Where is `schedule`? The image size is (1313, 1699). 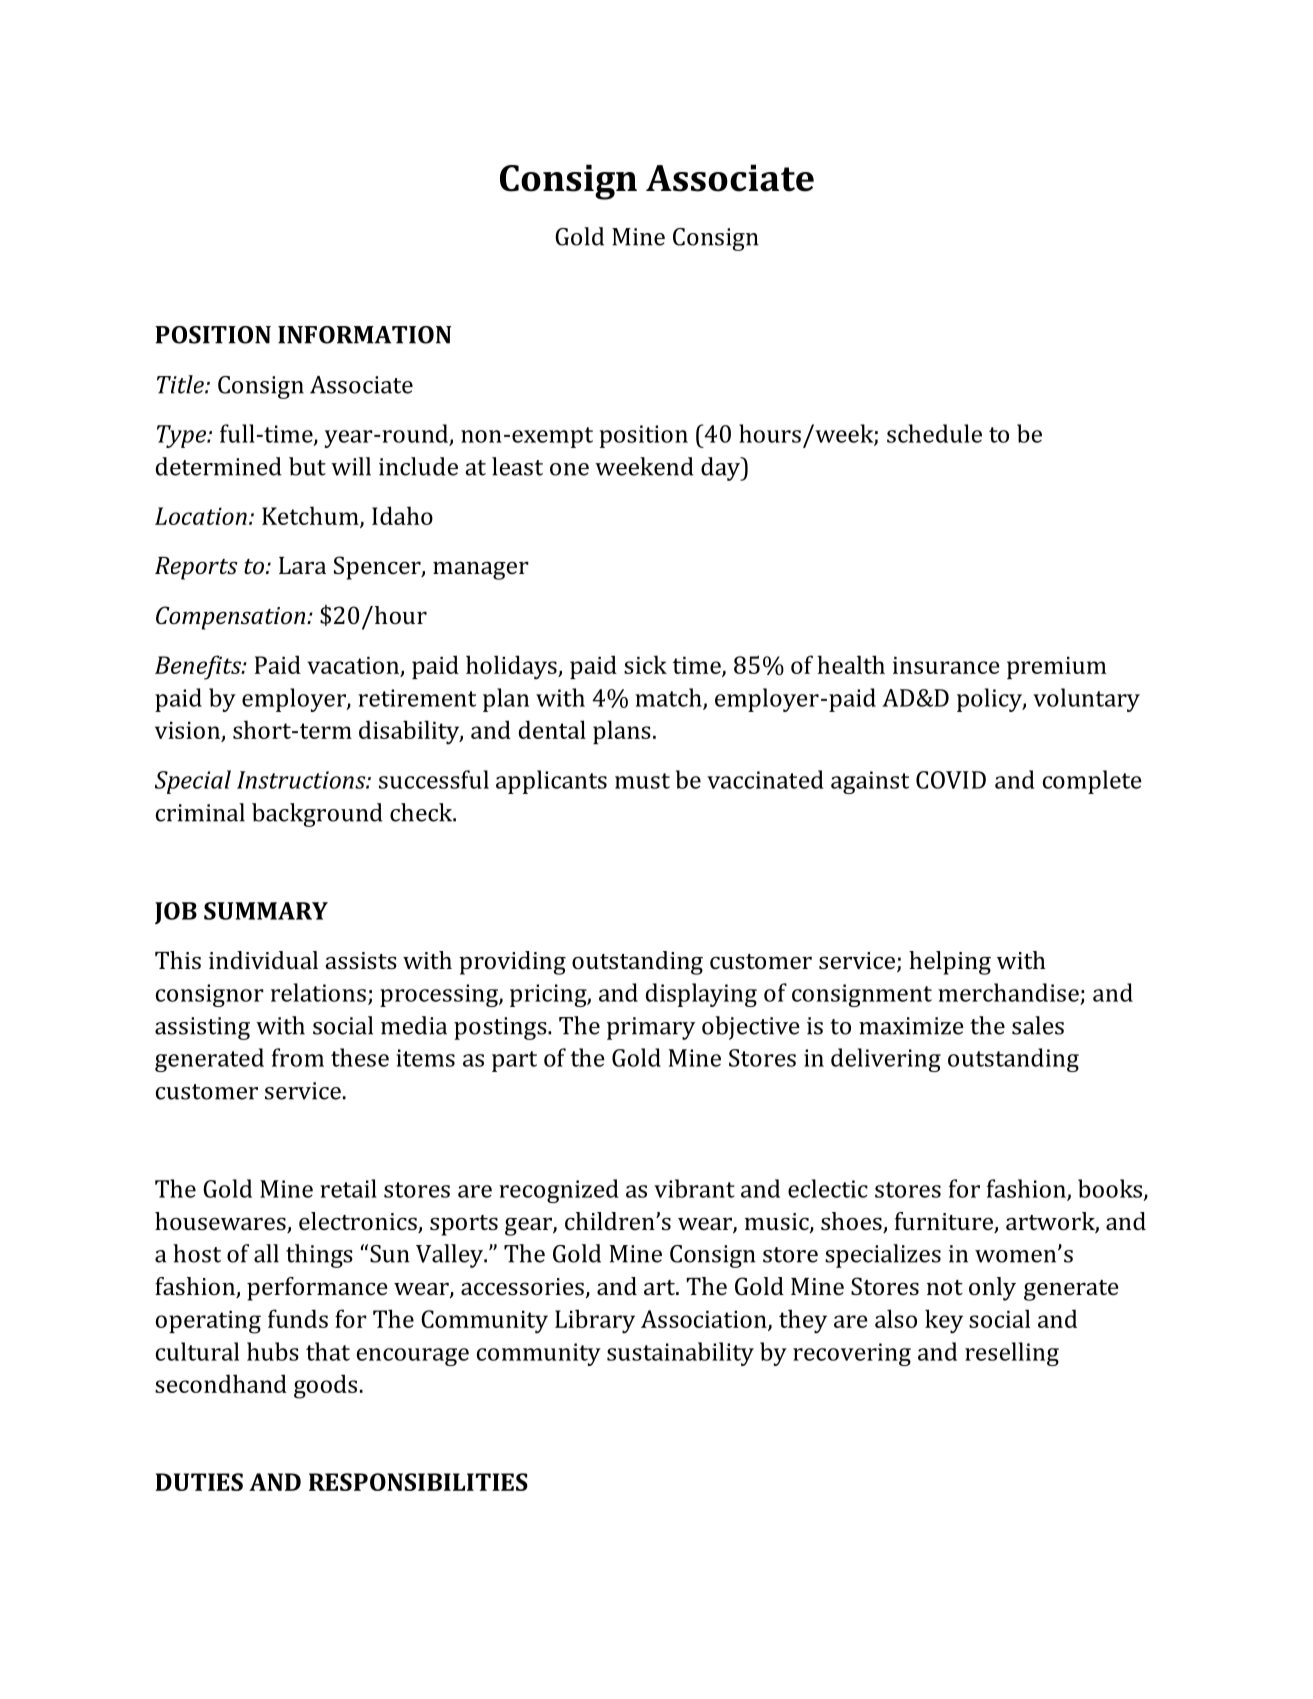
schedule is located at coordinates (934, 433).
